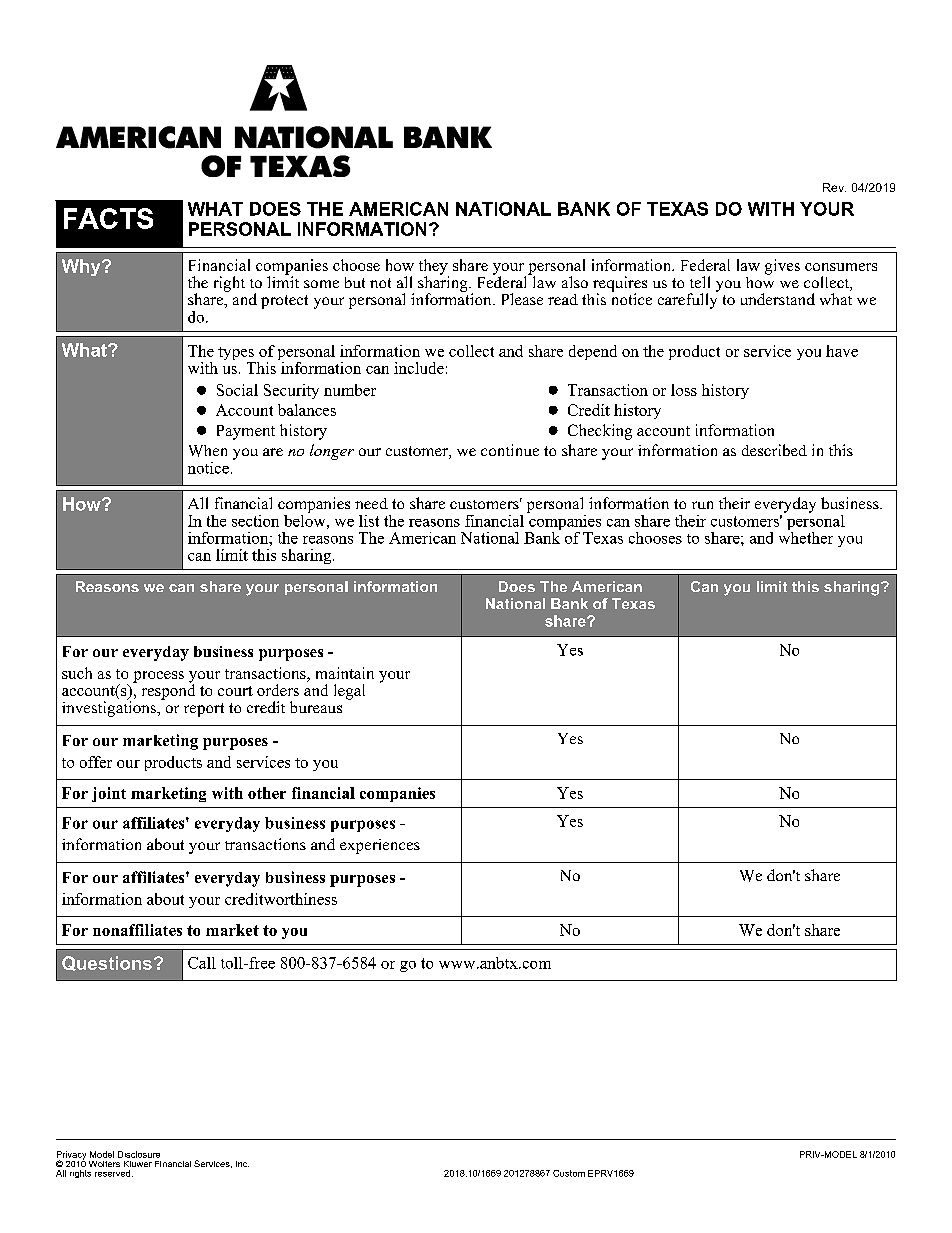  What do you see at coordinates (139, 1154) in the page?
I see `Disclosure` at bounding box center [139, 1154].
